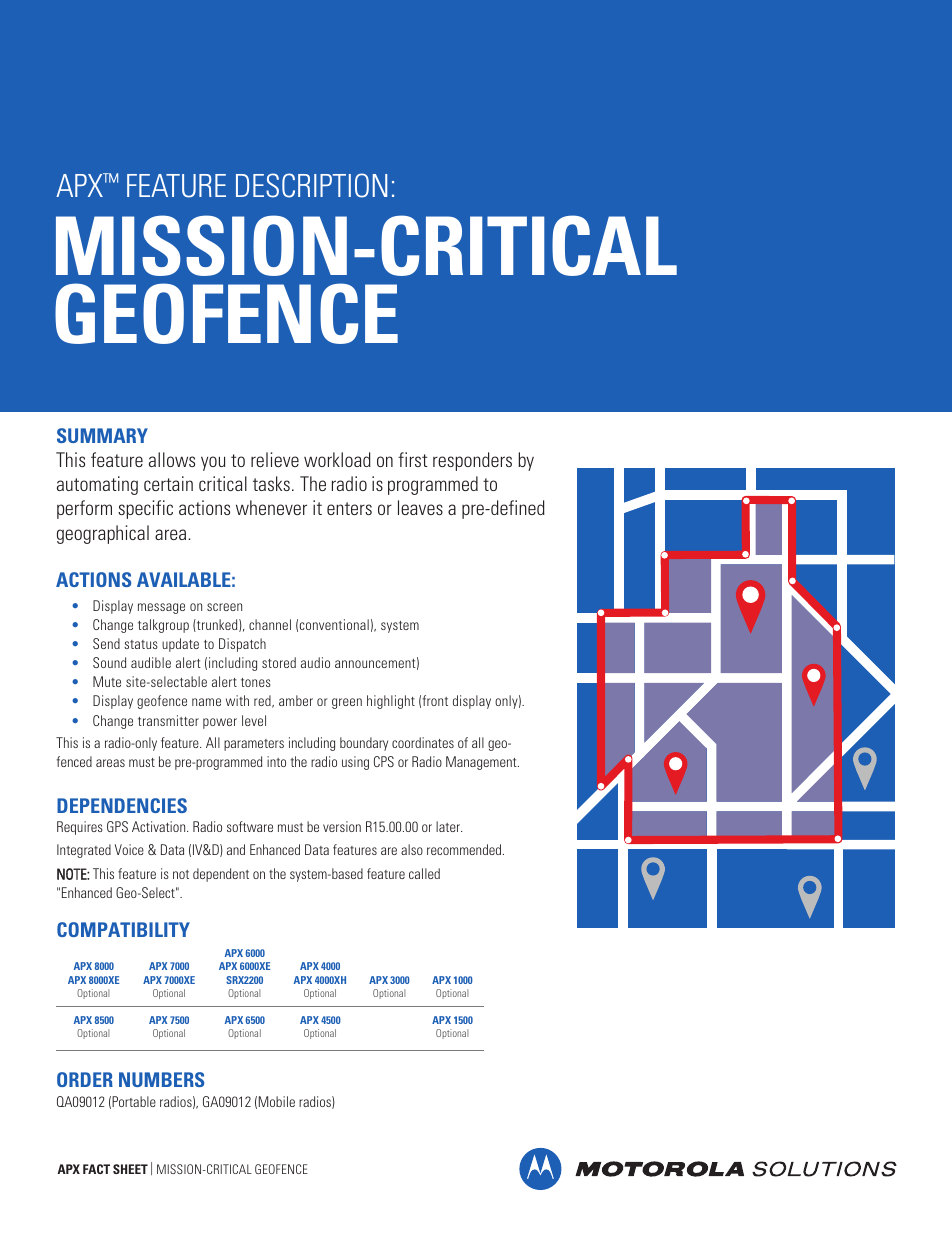 The height and width of the screenshot is (1233, 952). What do you see at coordinates (472, 461) in the screenshot?
I see `responders` at bounding box center [472, 461].
